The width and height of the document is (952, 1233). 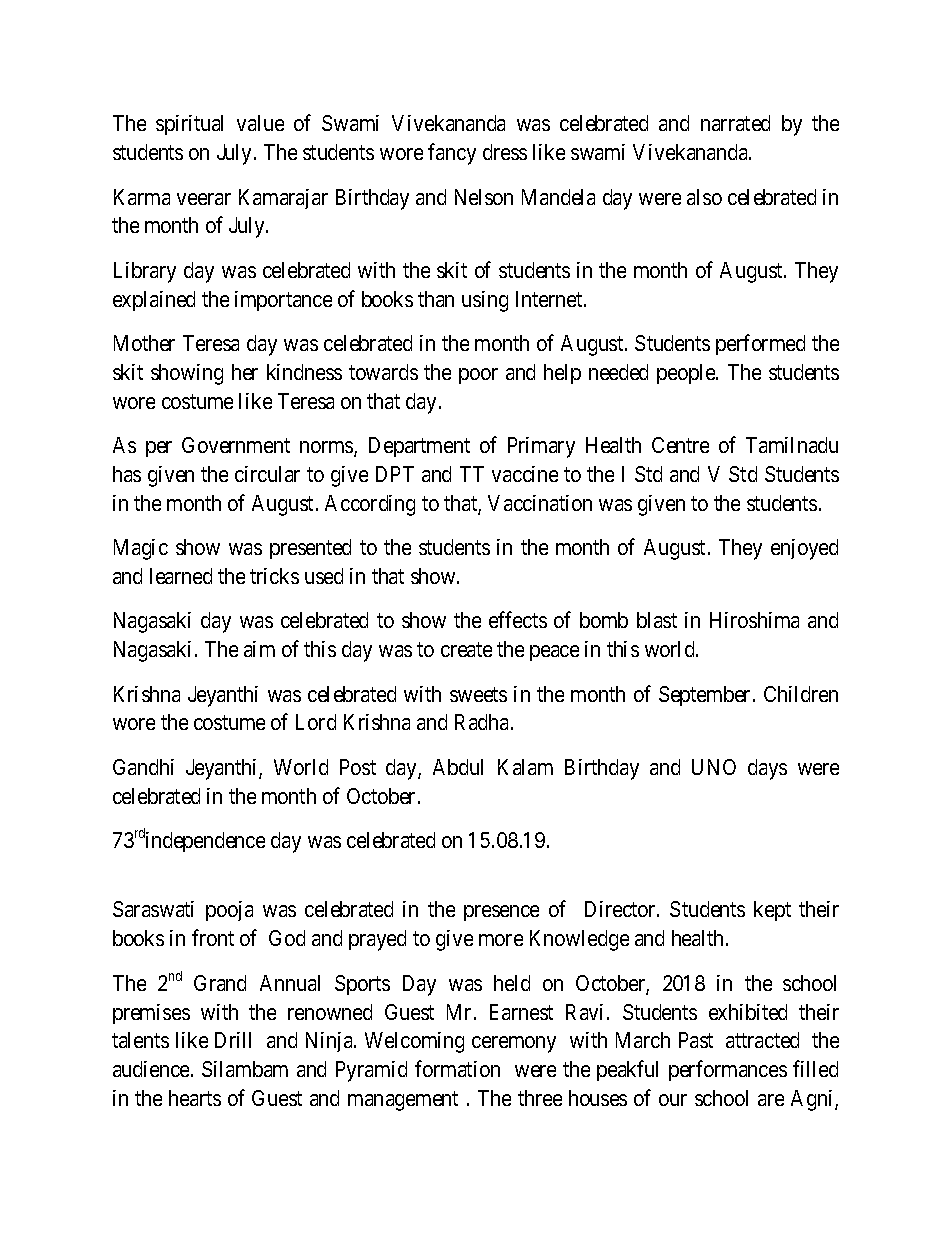 I want to click on enjoyed, so click(x=804, y=549).
